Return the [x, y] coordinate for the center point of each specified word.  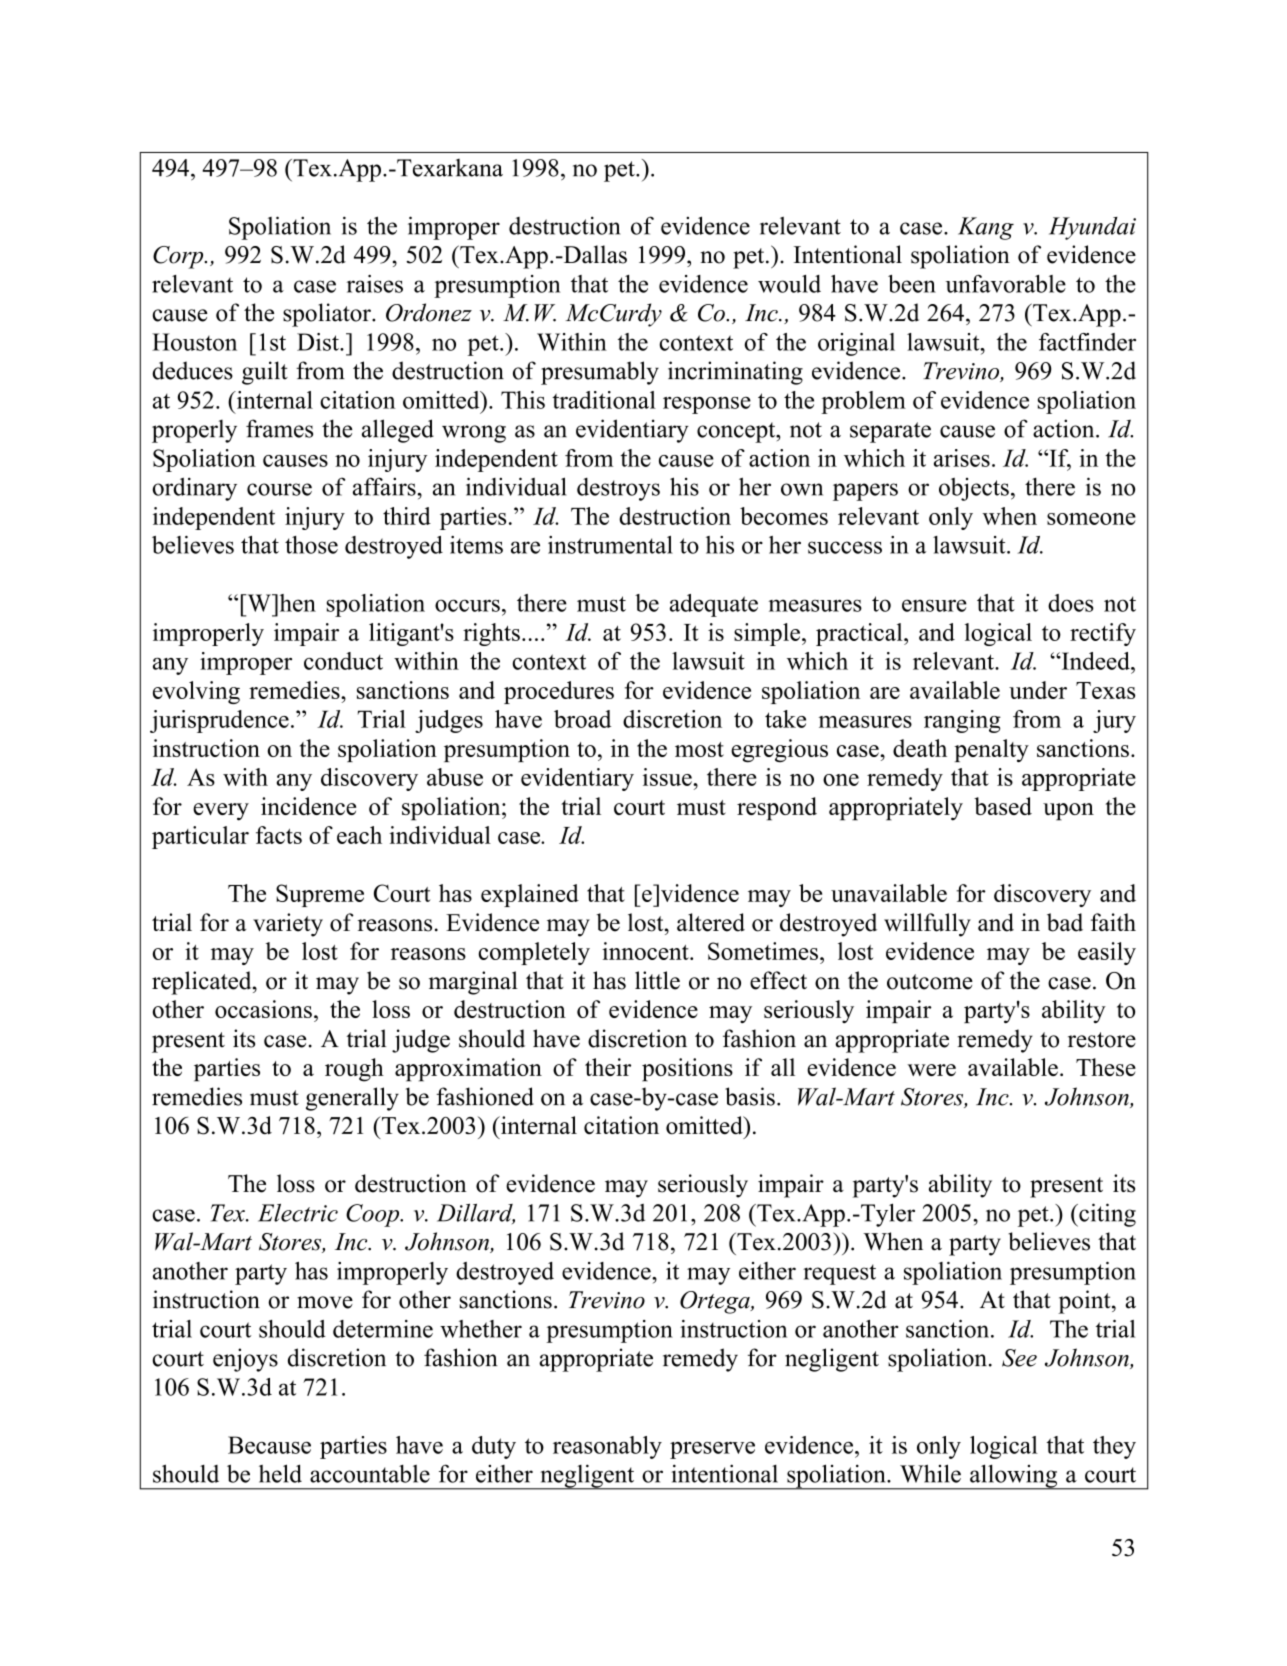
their [608, 1067]
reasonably [607, 1447]
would [789, 284]
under [1038, 690]
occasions [263, 1009]
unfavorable [1005, 284]
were [931, 1070]
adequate [714, 605]
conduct [343, 661]
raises [375, 284]
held [280, 1473]
